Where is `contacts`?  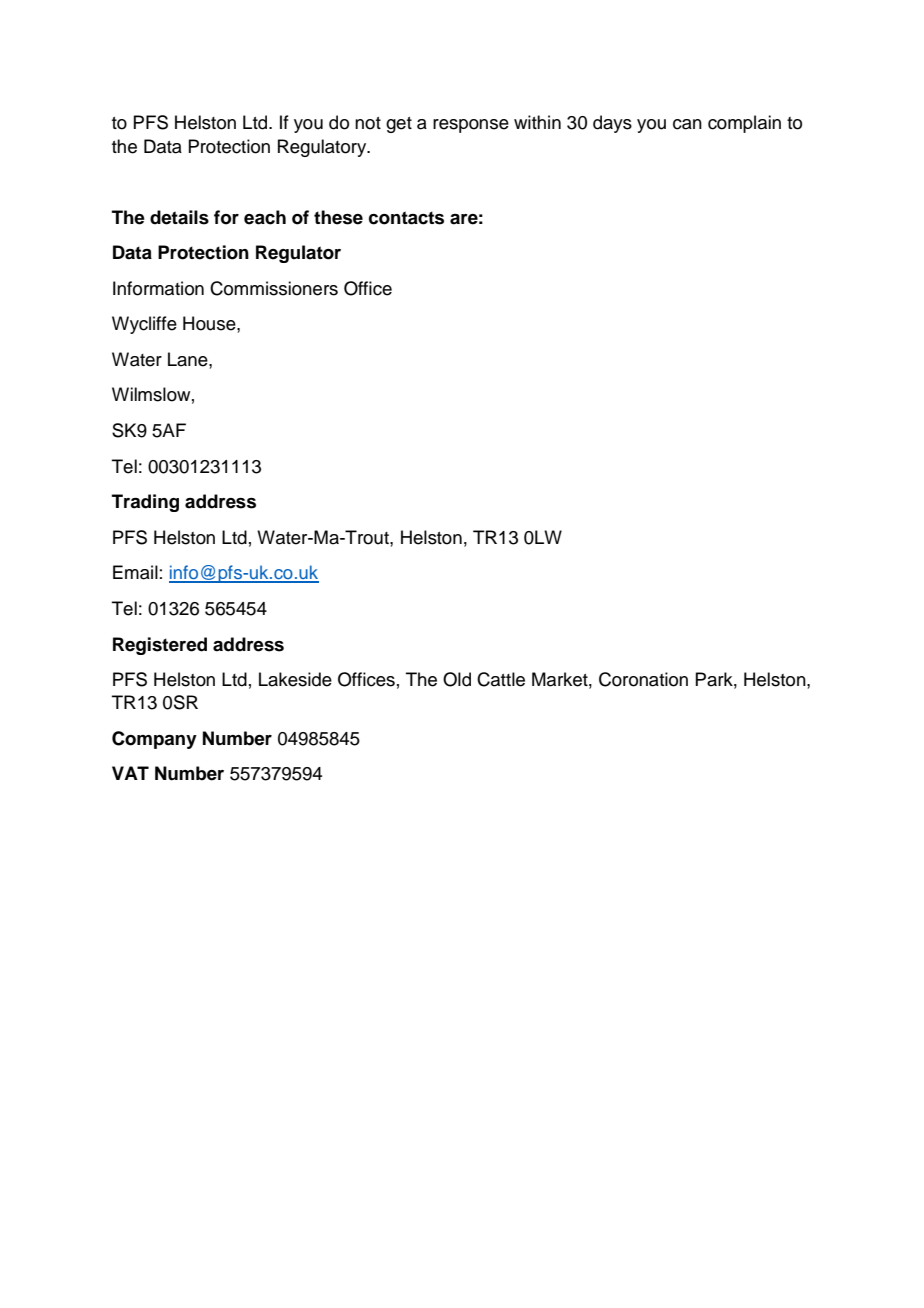
contacts is located at coordinates (406, 218).
